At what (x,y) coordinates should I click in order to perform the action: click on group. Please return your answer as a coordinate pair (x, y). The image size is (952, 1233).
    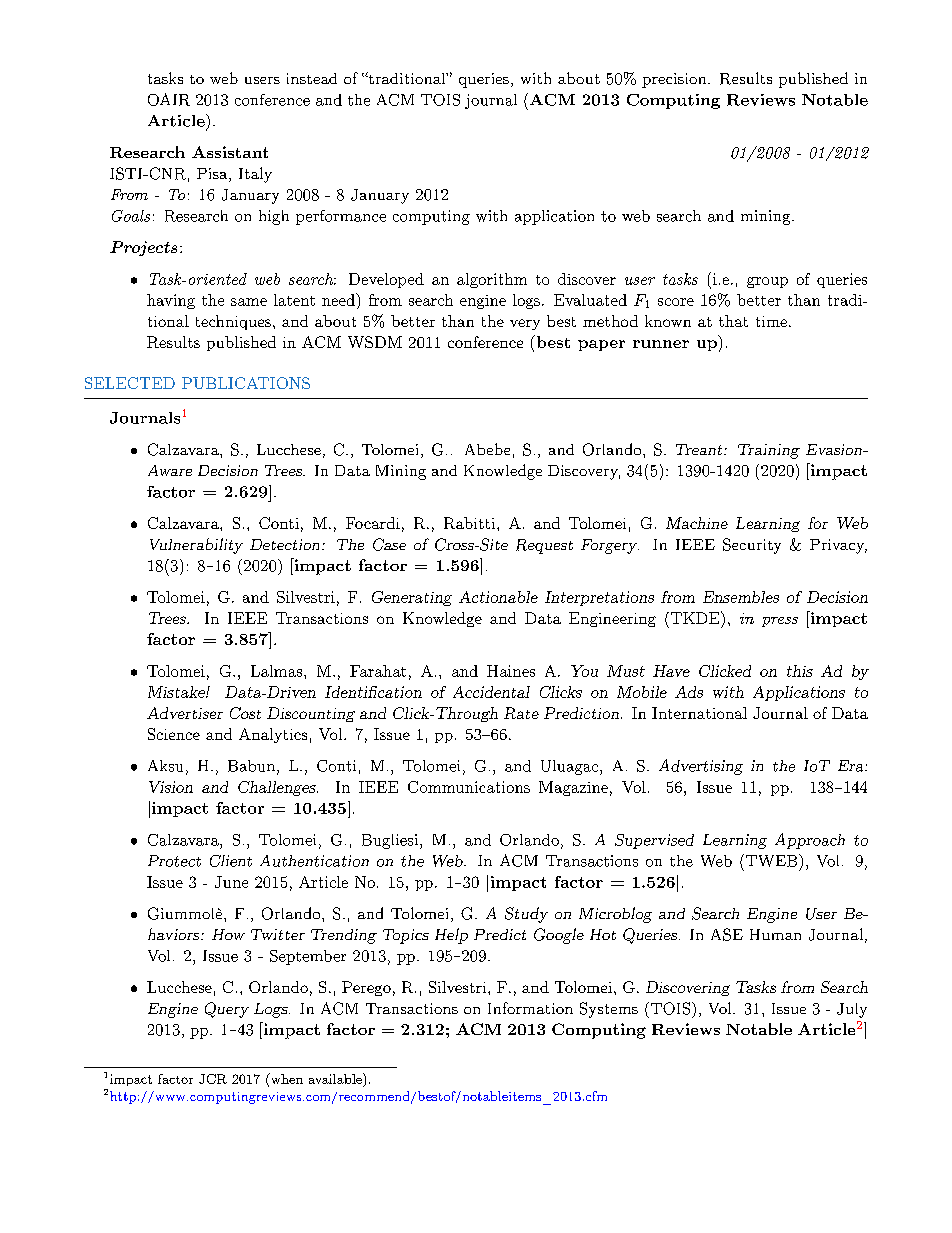
    Looking at the image, I should click on (767, 282).
